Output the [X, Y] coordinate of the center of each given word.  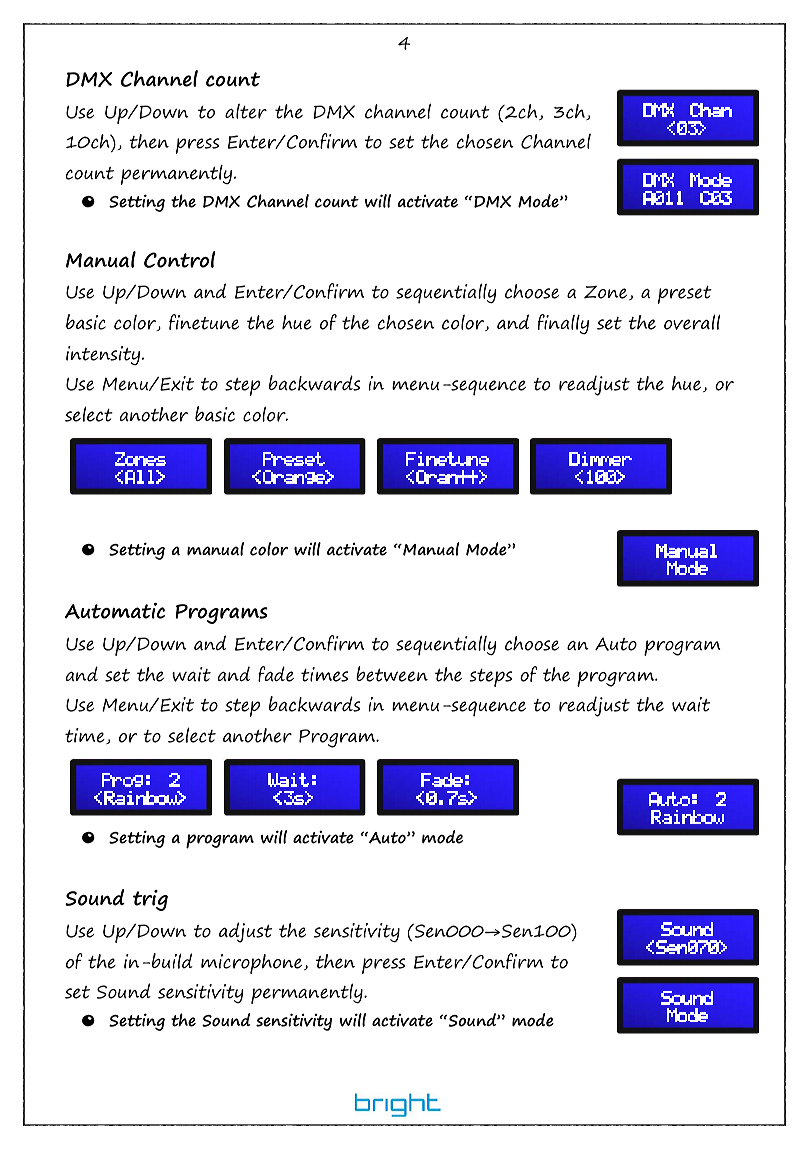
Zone [607, 293]
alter [246, 111]
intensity [104, 355]
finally [563, 324]
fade [276, 674]
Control [180, 259]
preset [685, 295]
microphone [253, 964]
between [392, 674]
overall [692, 322]
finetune [204, 322]
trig [150, 900]
